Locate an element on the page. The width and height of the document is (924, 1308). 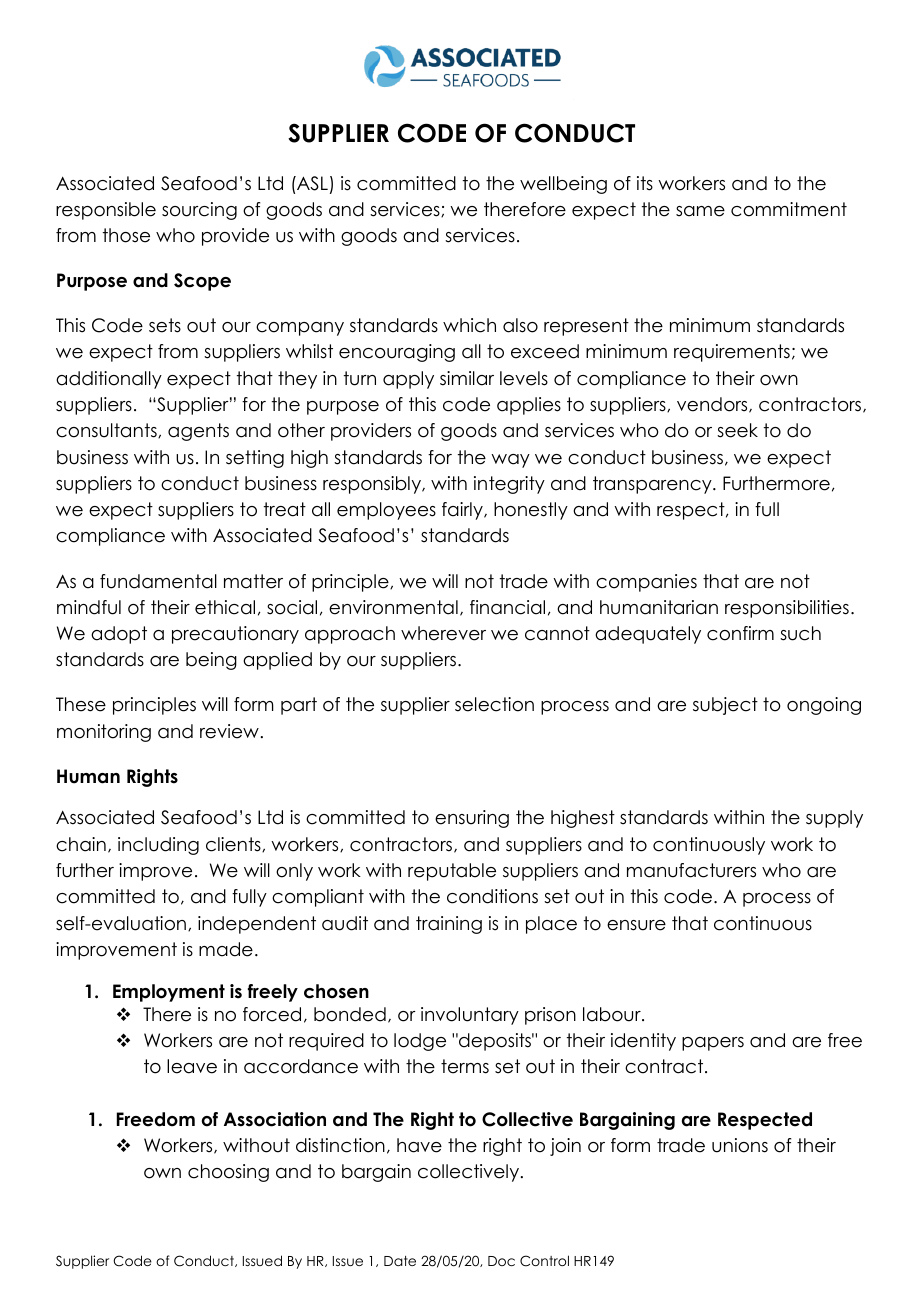
same is located at coordinates (700, 211).
